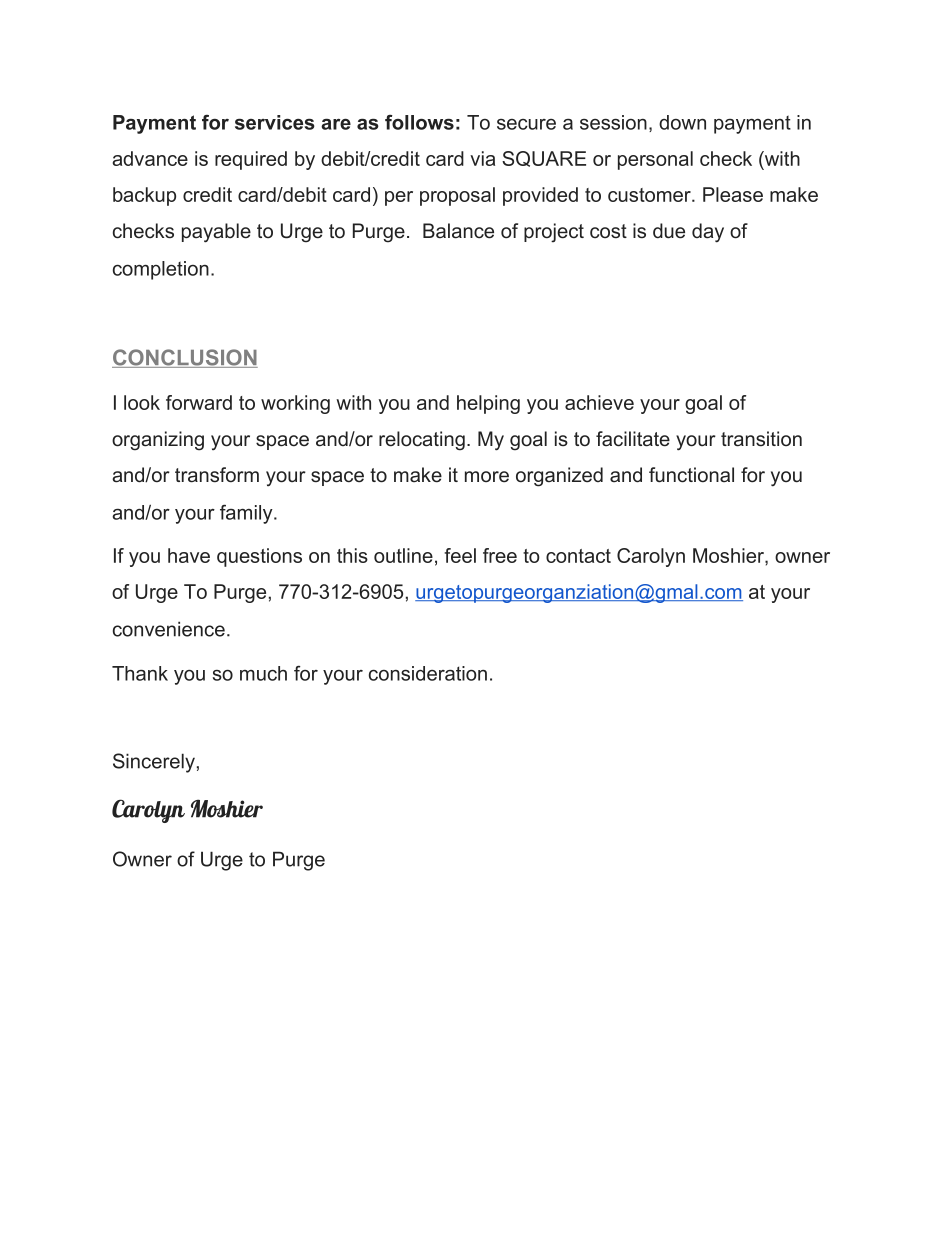 This image has width=952, height=1233. Describe the element at coordinates (428, 673) in the image. I see `consideration` at that location.
